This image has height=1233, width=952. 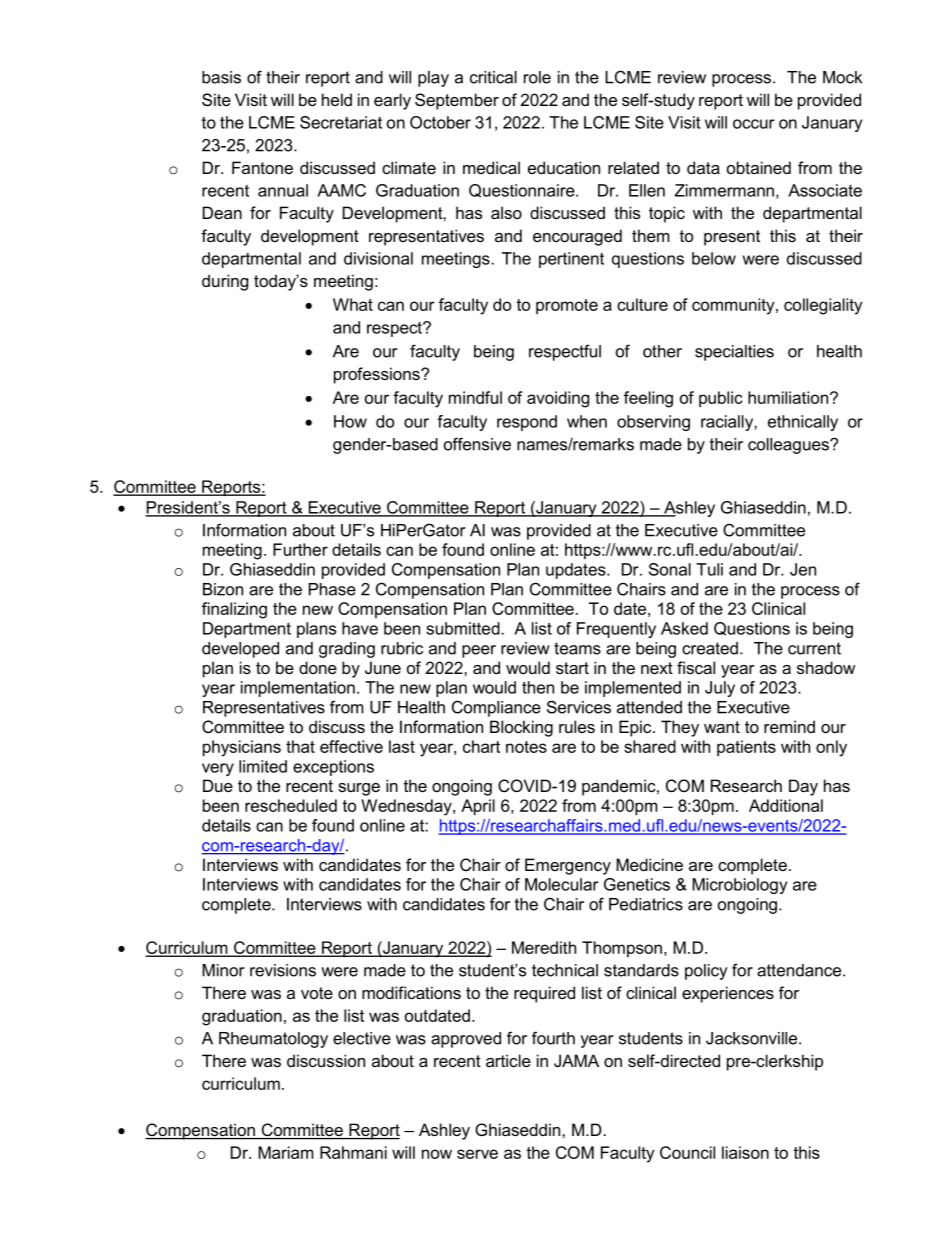 I want to click on held, so click(x=337, y=99).
